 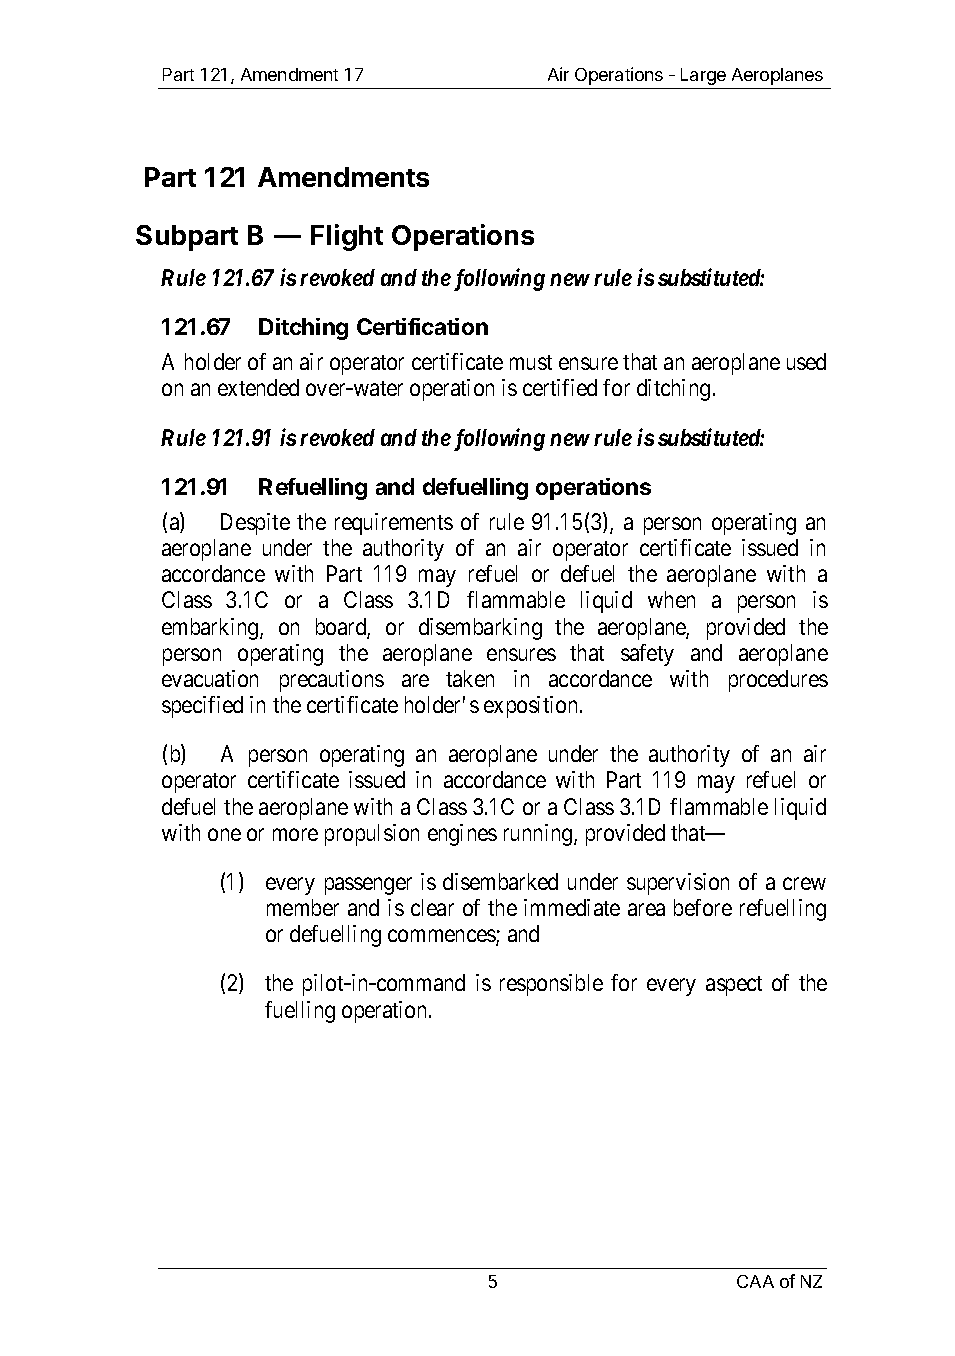 What do you see at coordinates (470, 678) in the screenshot?
I see `taken` at bounding box center [470, 678].
